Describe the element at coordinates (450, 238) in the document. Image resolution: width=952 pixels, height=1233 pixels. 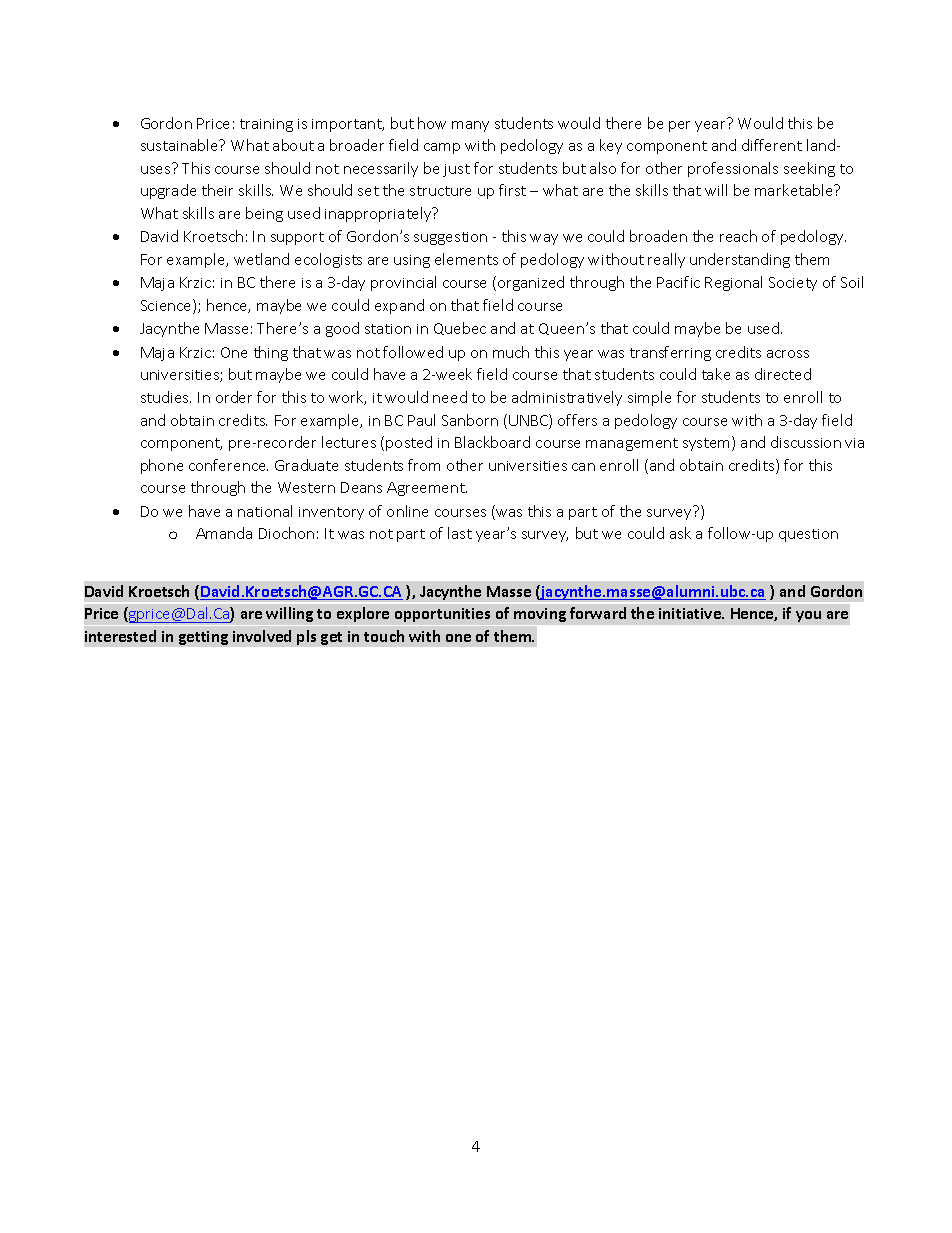
I see `suggestion` at that location.
